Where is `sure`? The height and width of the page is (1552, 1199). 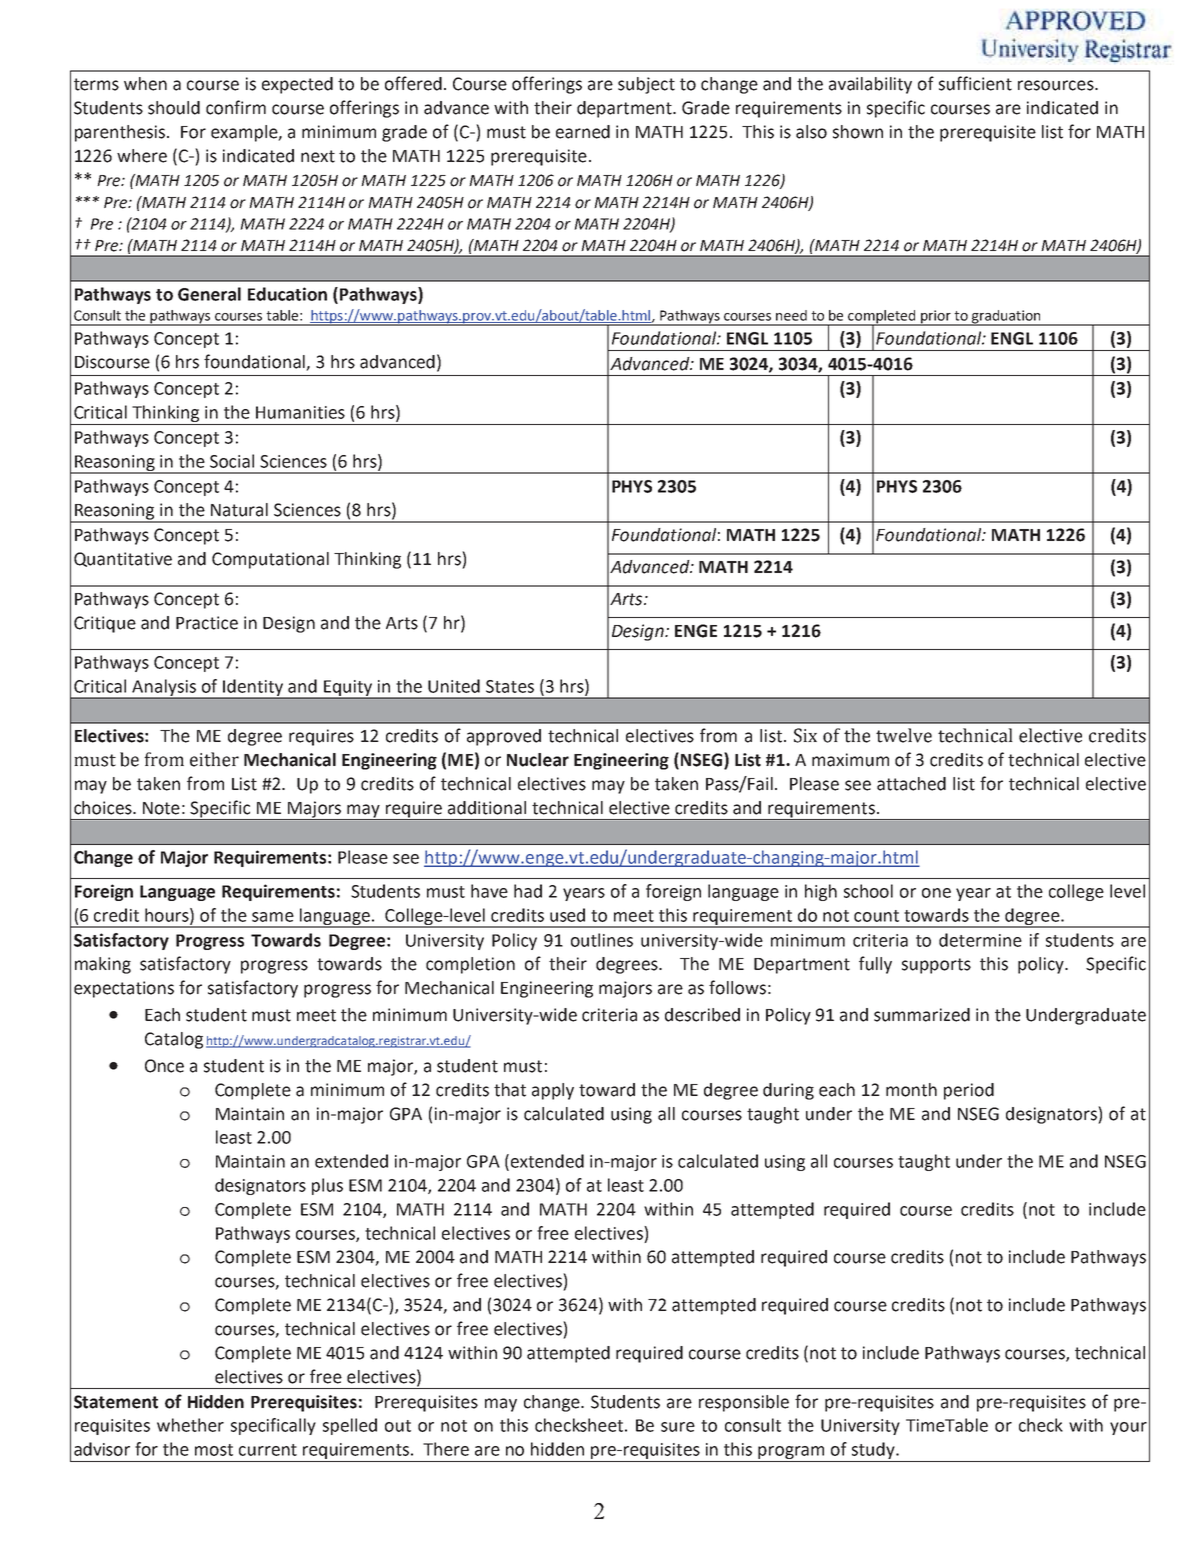 sure is located at coordinates (678, 1427).
